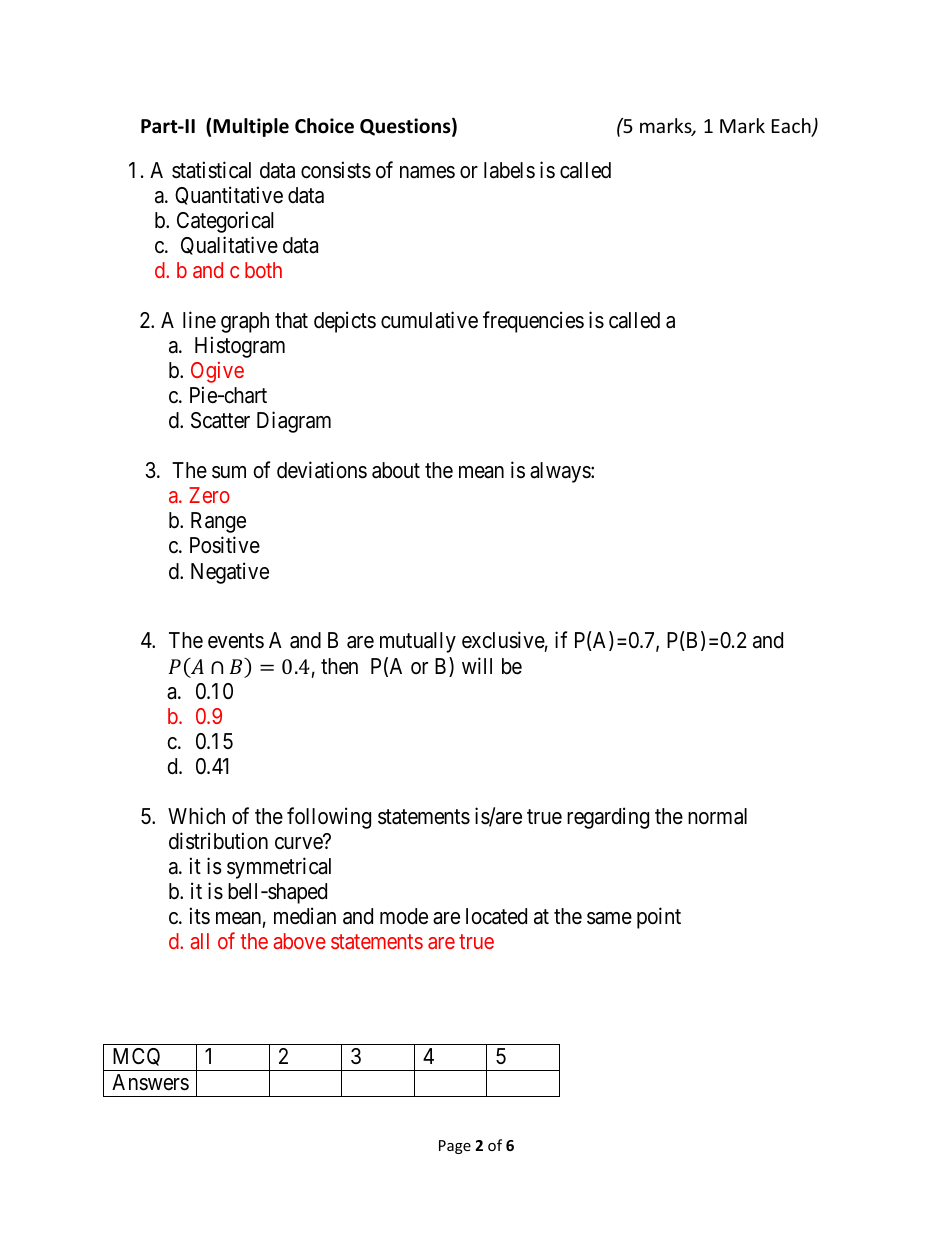 The image size is (952, 1233). Describe the element at coordinates (659, 918) in the image. I see `point` at that location.
